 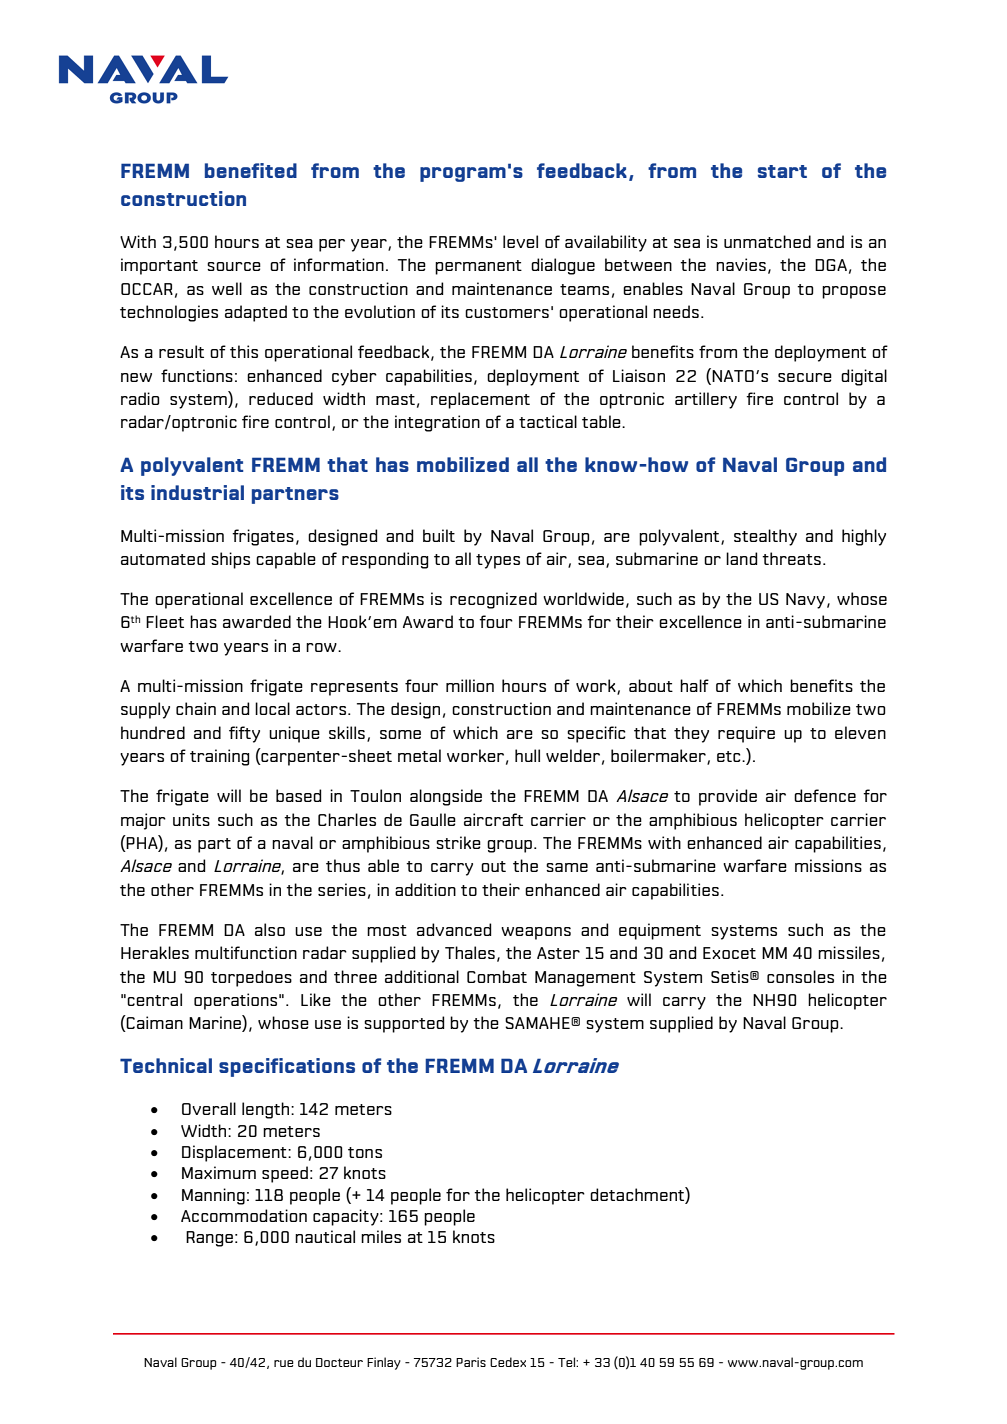 What do you see at coordinates (730, 756) in the image?
I see `etc` at bounding box center [730, 756].
